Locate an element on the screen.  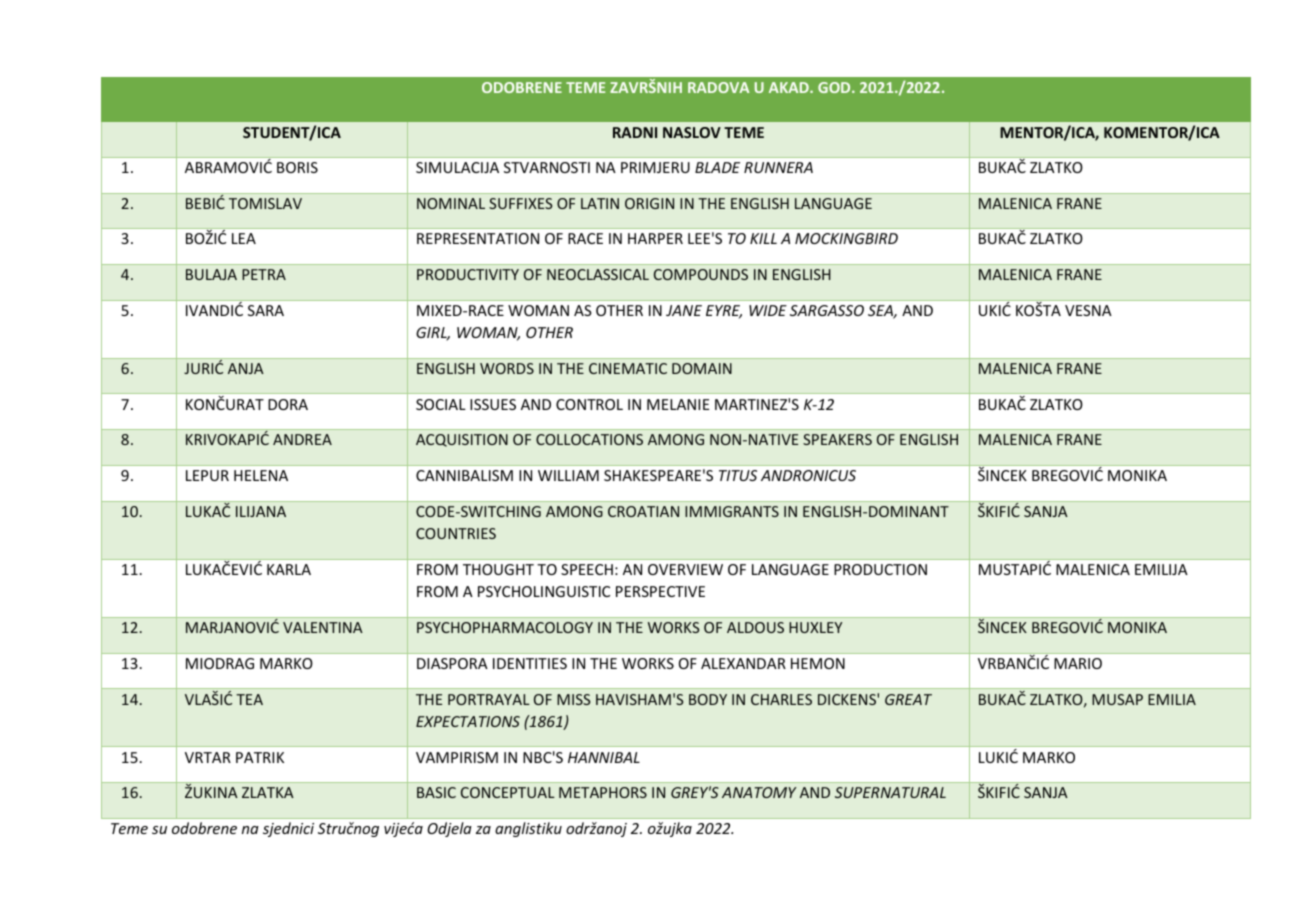
ALDOUS is located at coordinates (755, 627).
